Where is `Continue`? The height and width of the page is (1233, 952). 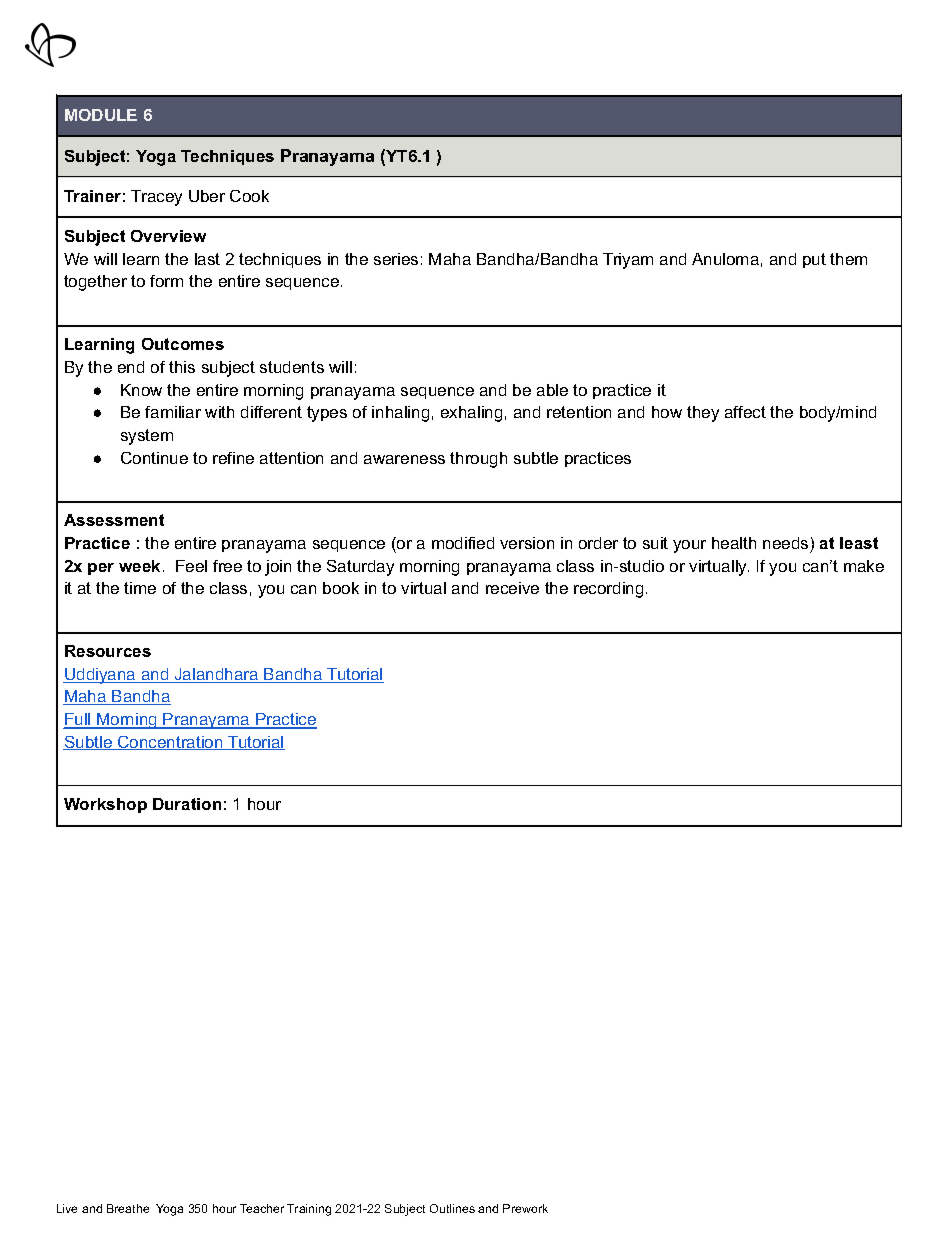 Continue is located at coordinates (154, 458).
